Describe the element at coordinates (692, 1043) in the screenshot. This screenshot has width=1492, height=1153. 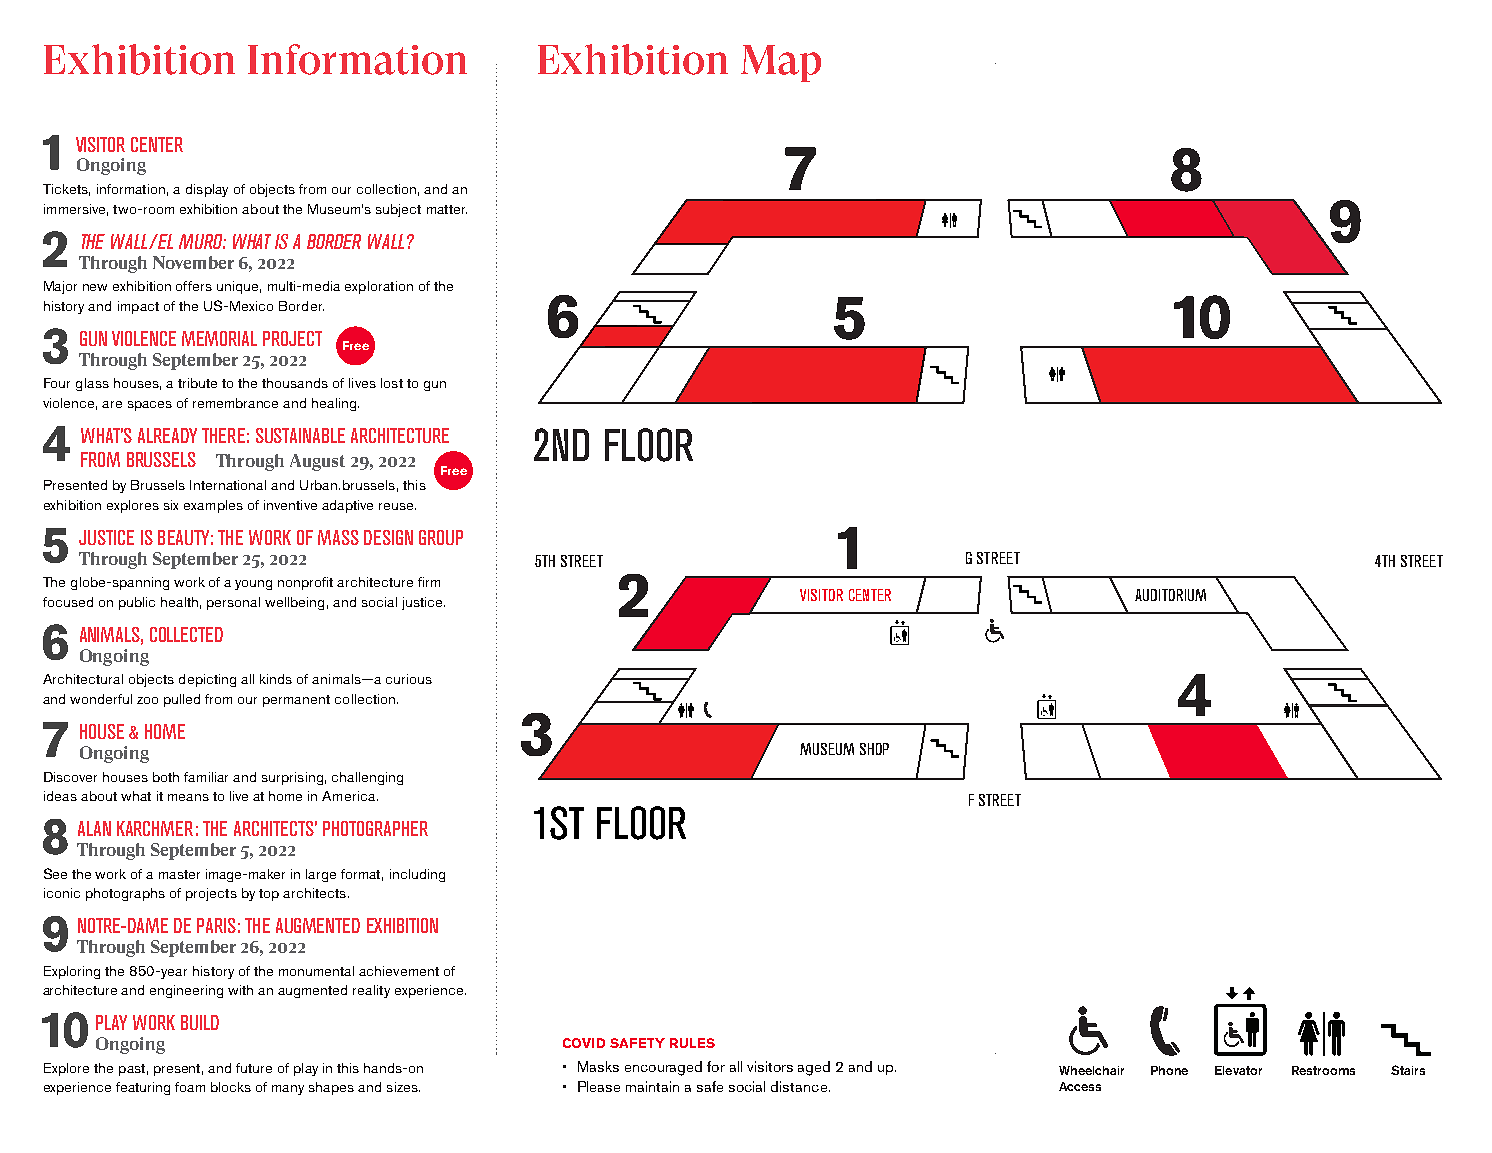
I see `RULES` at that location.
